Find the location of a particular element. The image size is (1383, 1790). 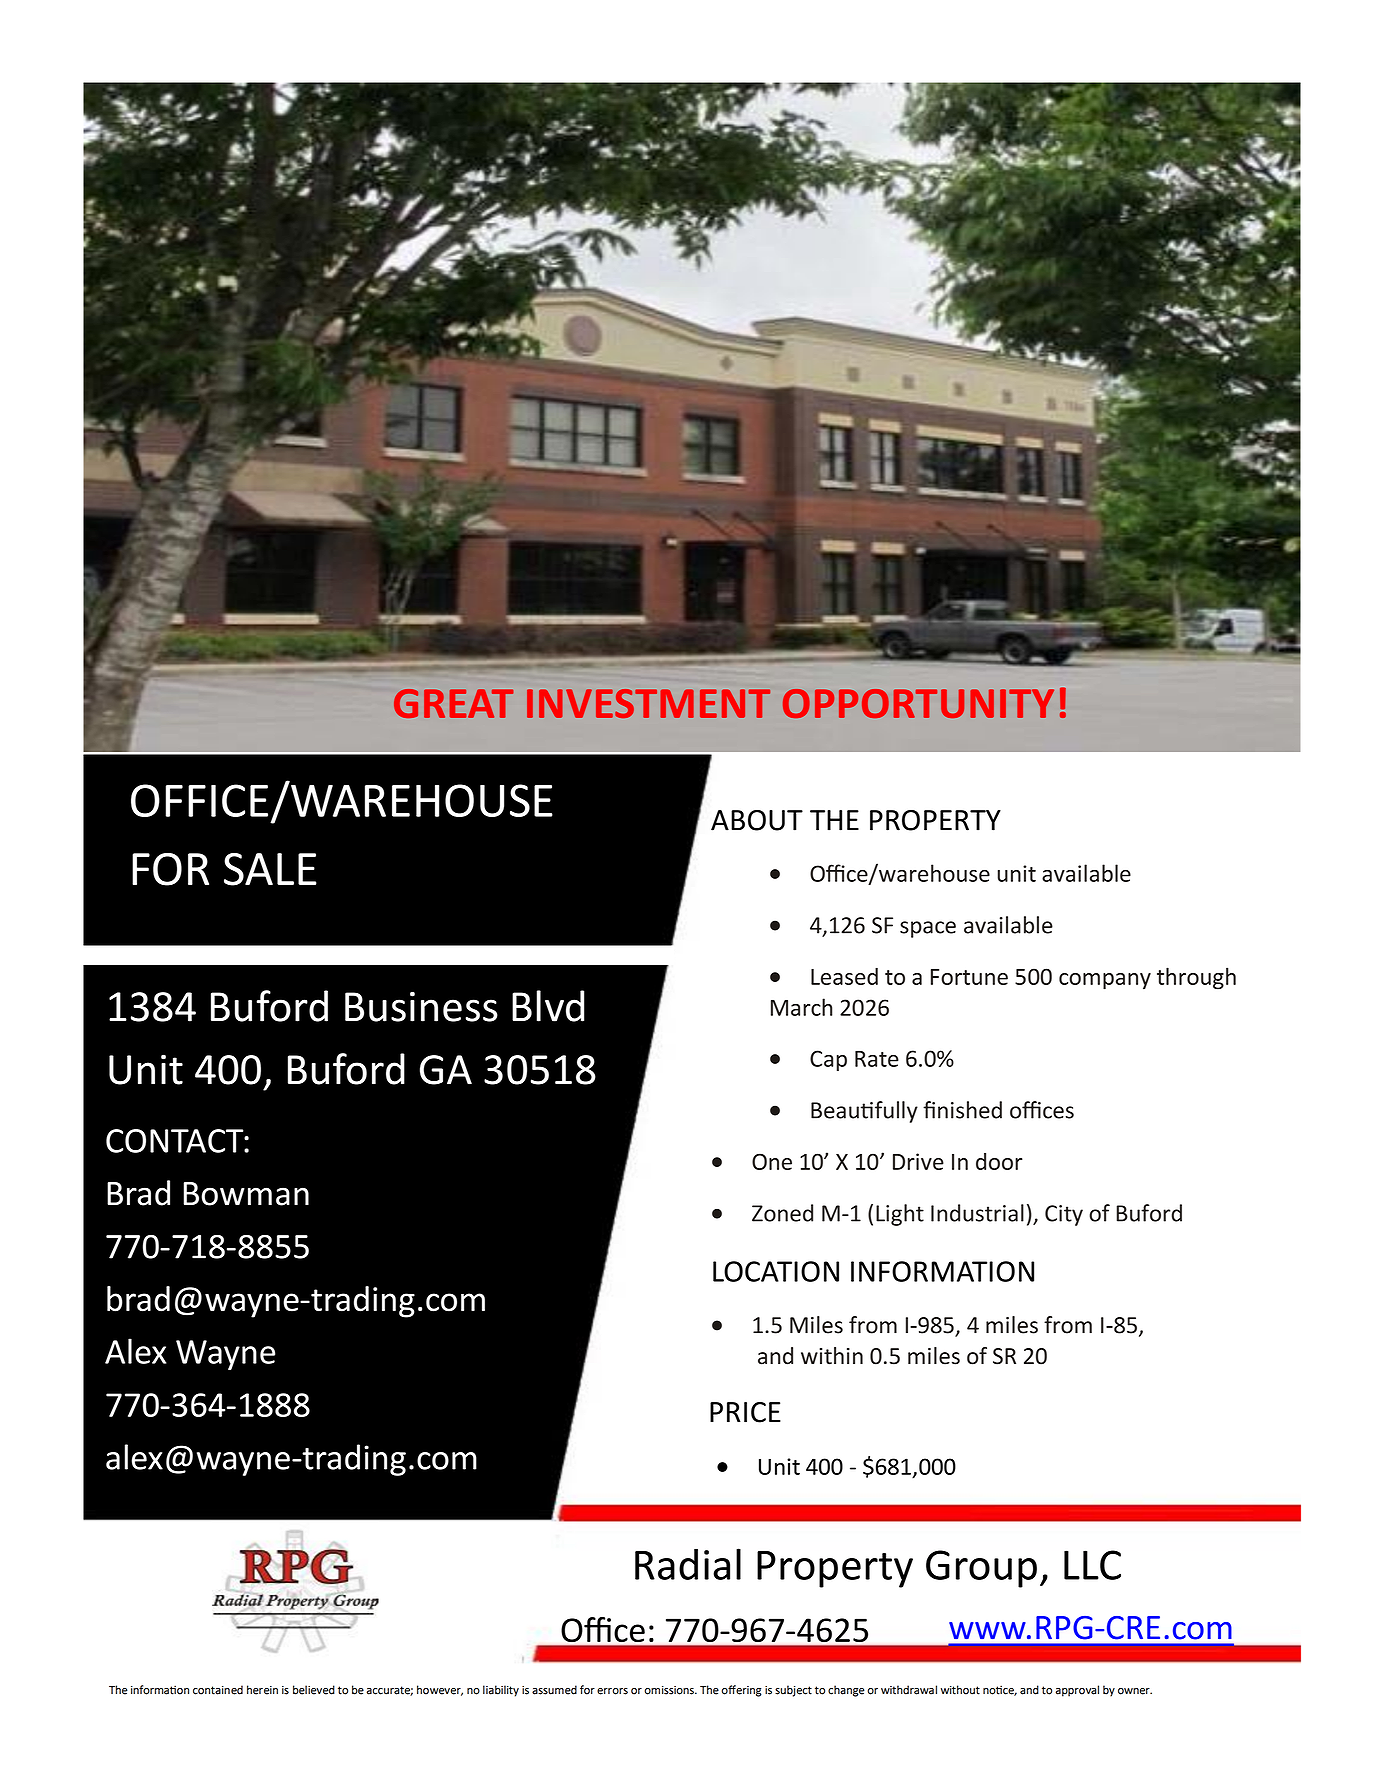

City is located at coordinates (1064, 1215).
